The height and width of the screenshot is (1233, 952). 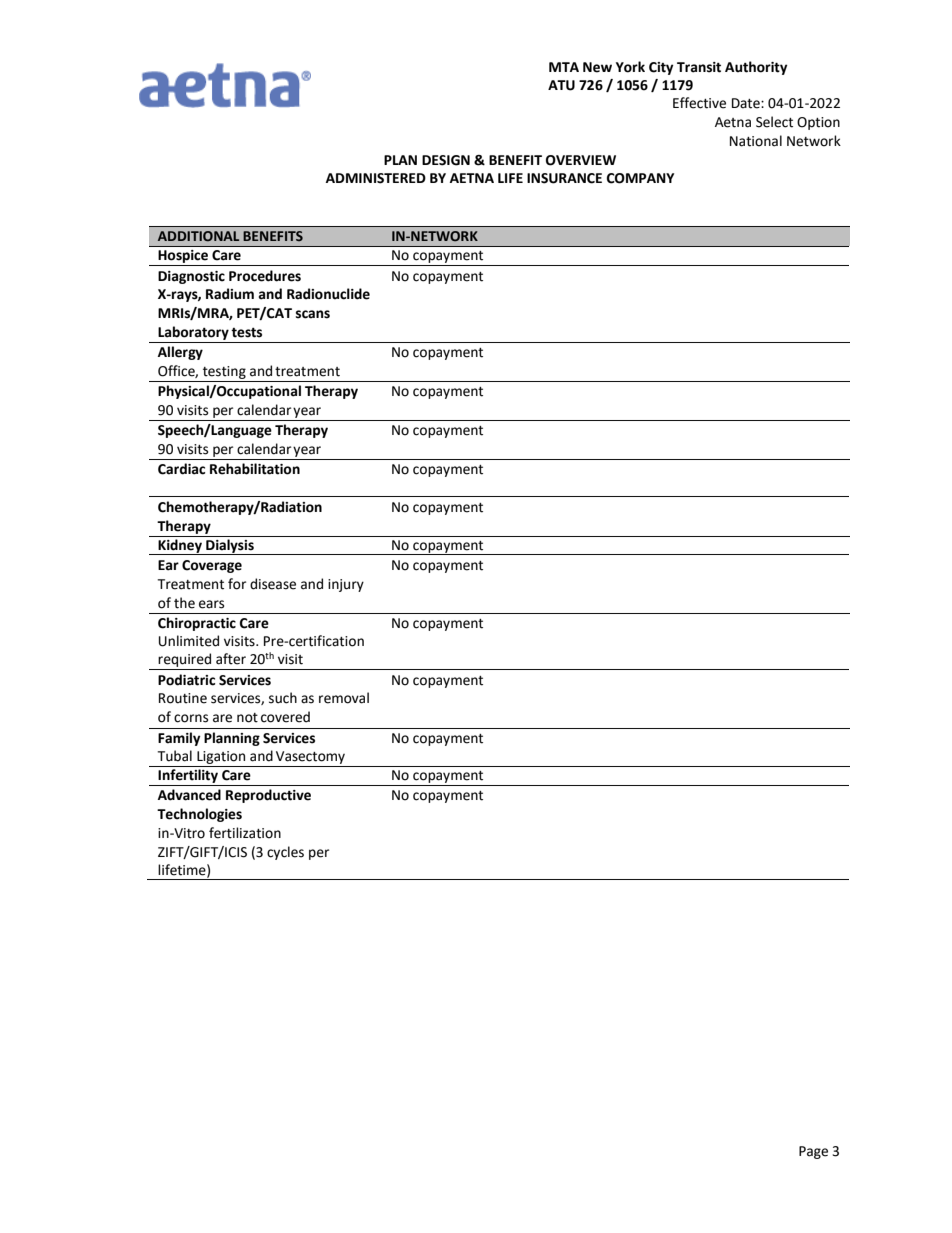 I want to click on cycles, so click(x=285, y=853).
